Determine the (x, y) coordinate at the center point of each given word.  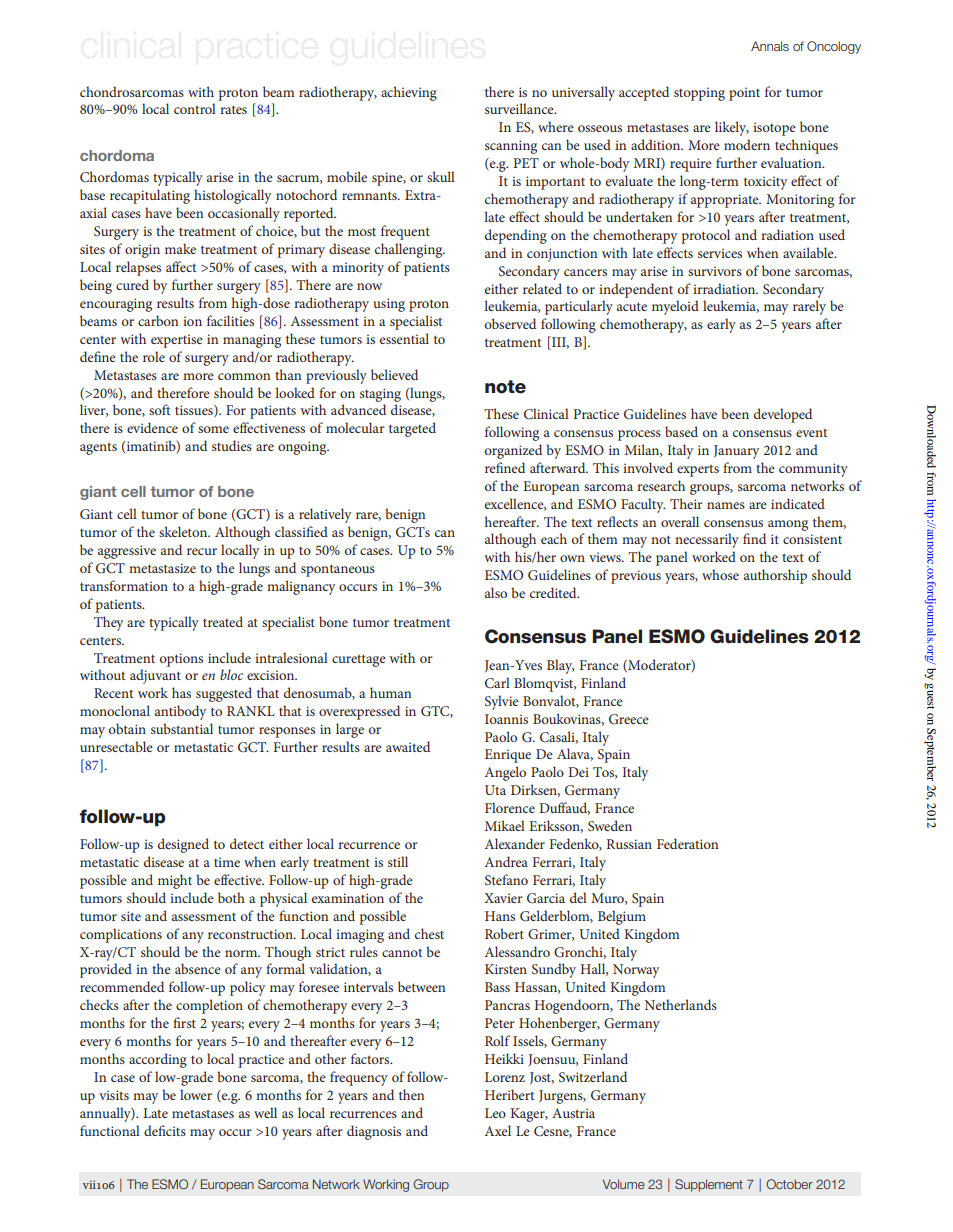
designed (183, 845)
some (213, 429)
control (195, 108)
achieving (409, 93)
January (736, 452)
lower (196, 1094)
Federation (687, 843)
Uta (495, 790)
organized (513, 451)
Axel (498, 1130)
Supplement (709, 1185)
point (744, 94)
